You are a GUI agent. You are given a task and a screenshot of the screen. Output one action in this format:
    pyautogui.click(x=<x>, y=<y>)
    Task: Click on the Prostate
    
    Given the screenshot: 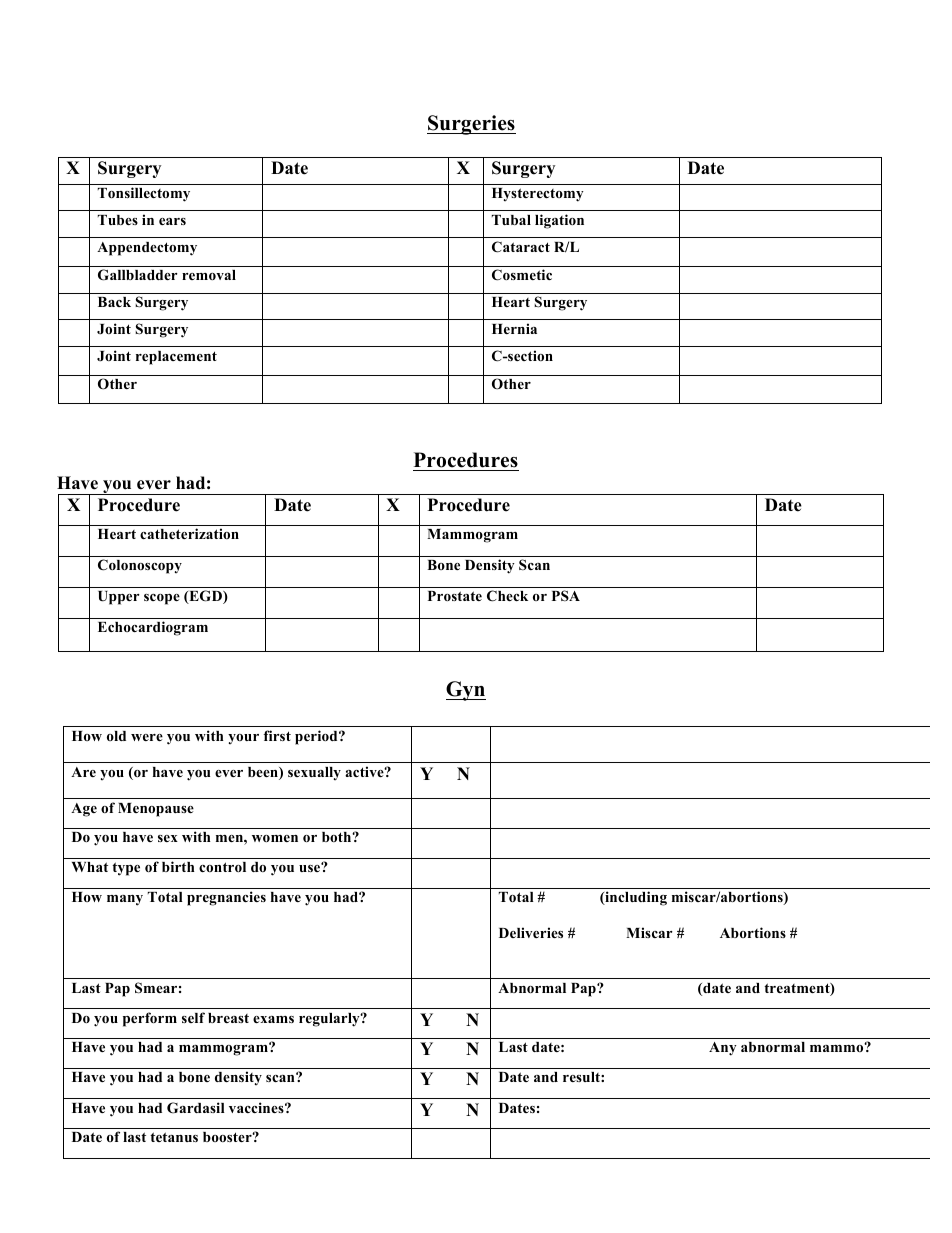 What is the action you would take?
    pyautogui.click(x=455, y=596)
